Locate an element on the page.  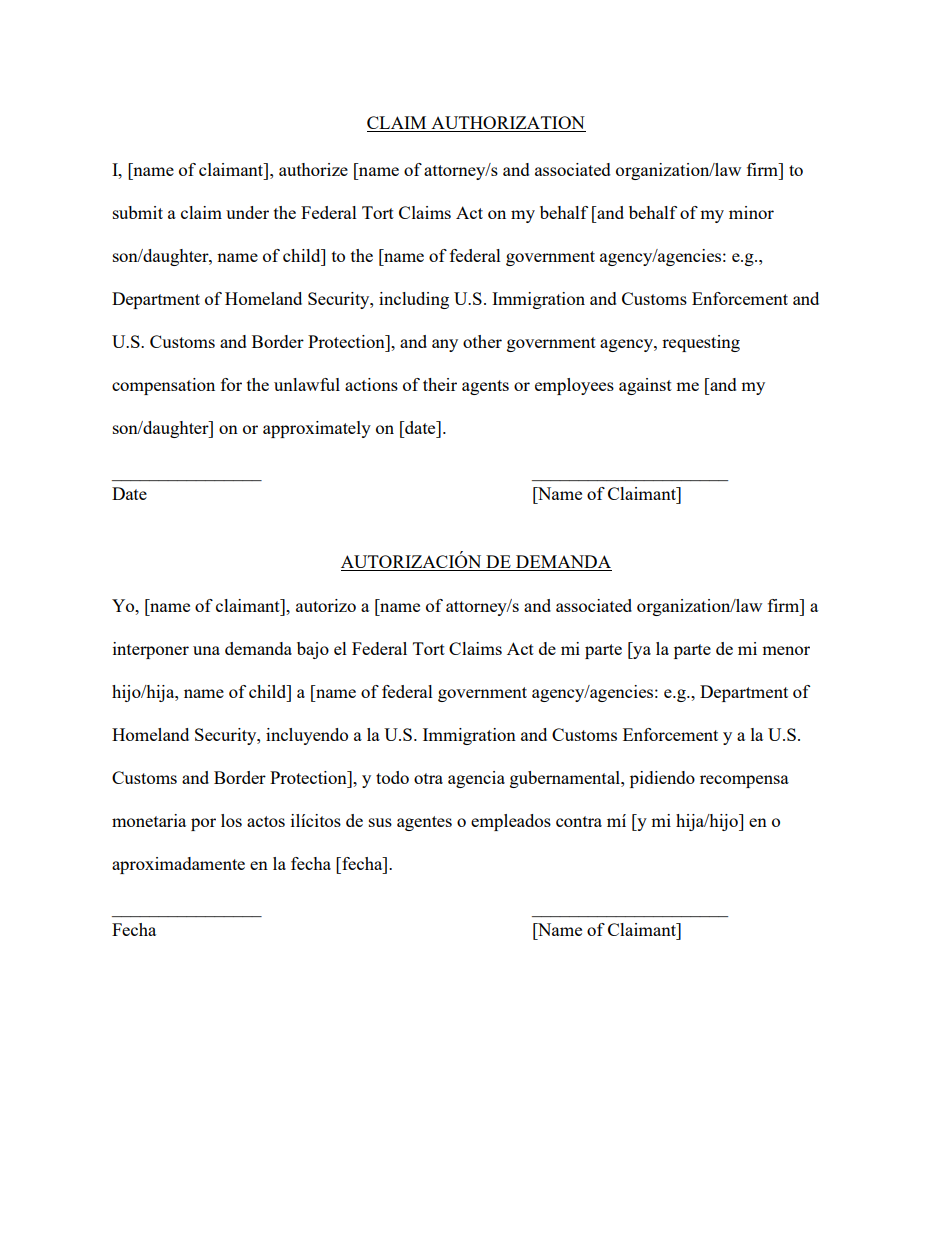
menor is located at coordinates (786, 650).
